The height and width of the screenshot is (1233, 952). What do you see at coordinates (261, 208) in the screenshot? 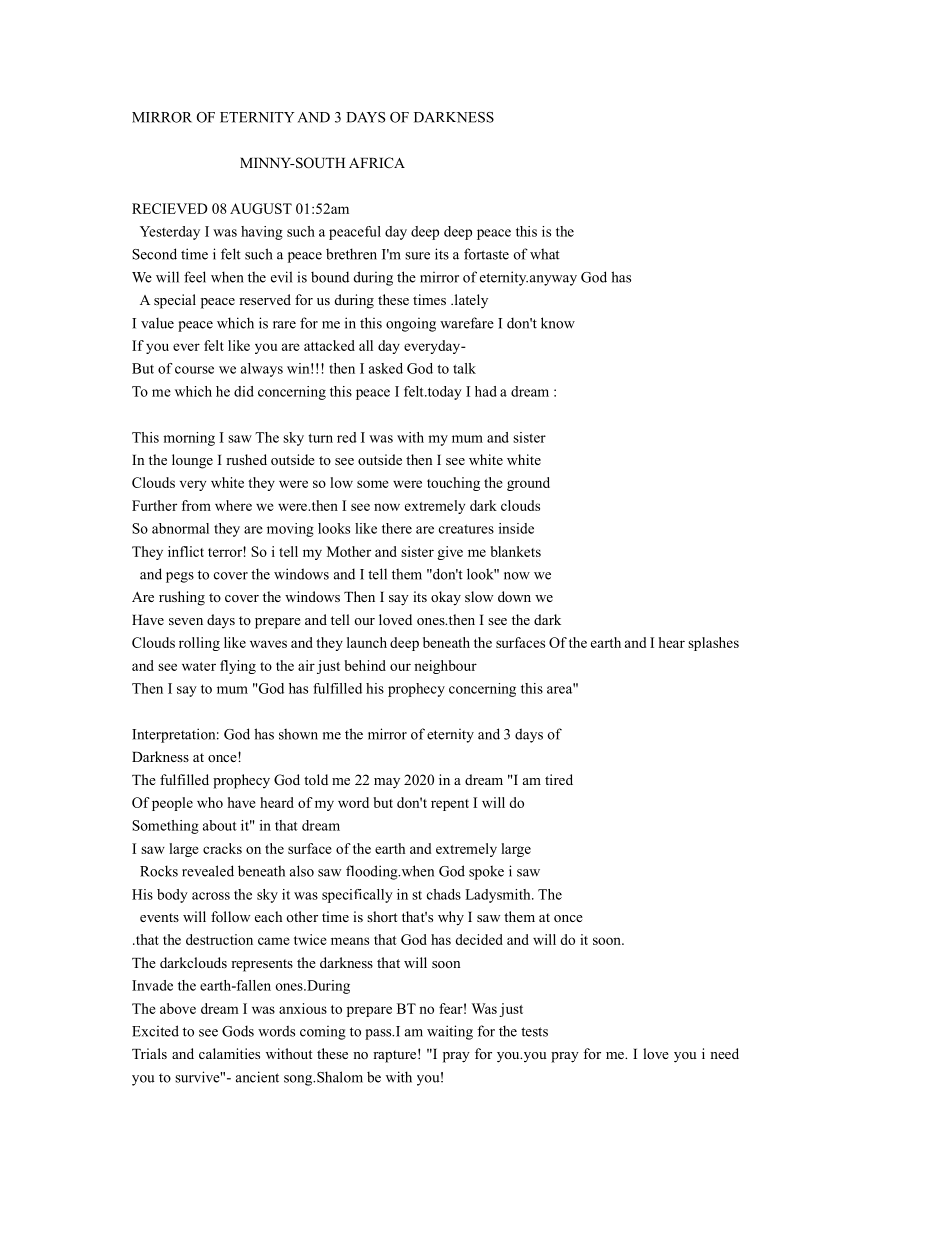
I see `AUGUST` at bounding box center [261, 208].
